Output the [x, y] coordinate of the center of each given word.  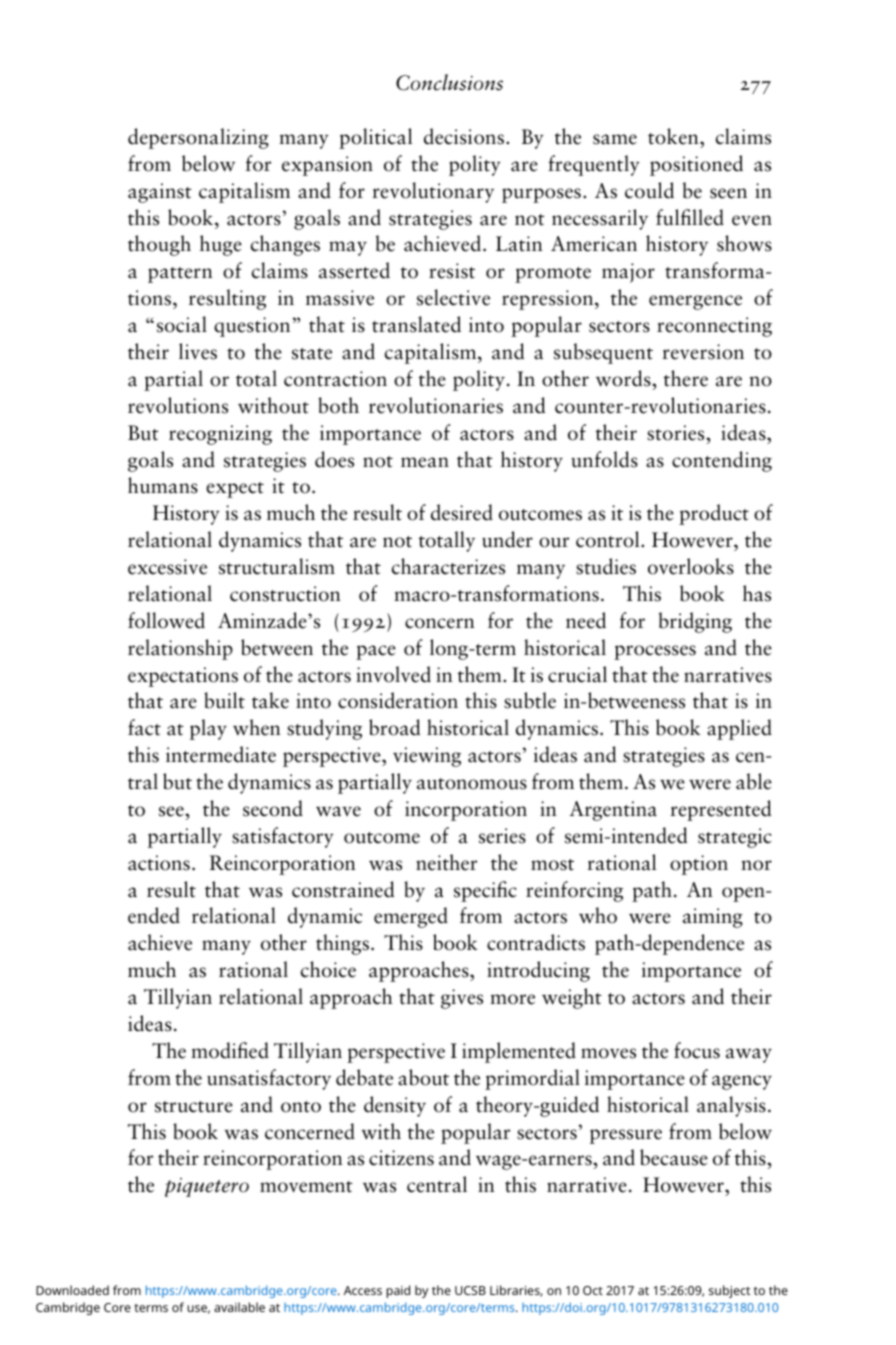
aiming [713, 918]
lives [198, 351]
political [375, 138]
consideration [398, 700]
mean [425, 462]
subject [729, 1291]
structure [194, 1107]
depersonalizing [198, 138]
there [686, 378]
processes [655, 652]
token [674, 136]
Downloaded [72, 1290]
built [224, 700]
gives [462, 999]
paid [398, 1291]
